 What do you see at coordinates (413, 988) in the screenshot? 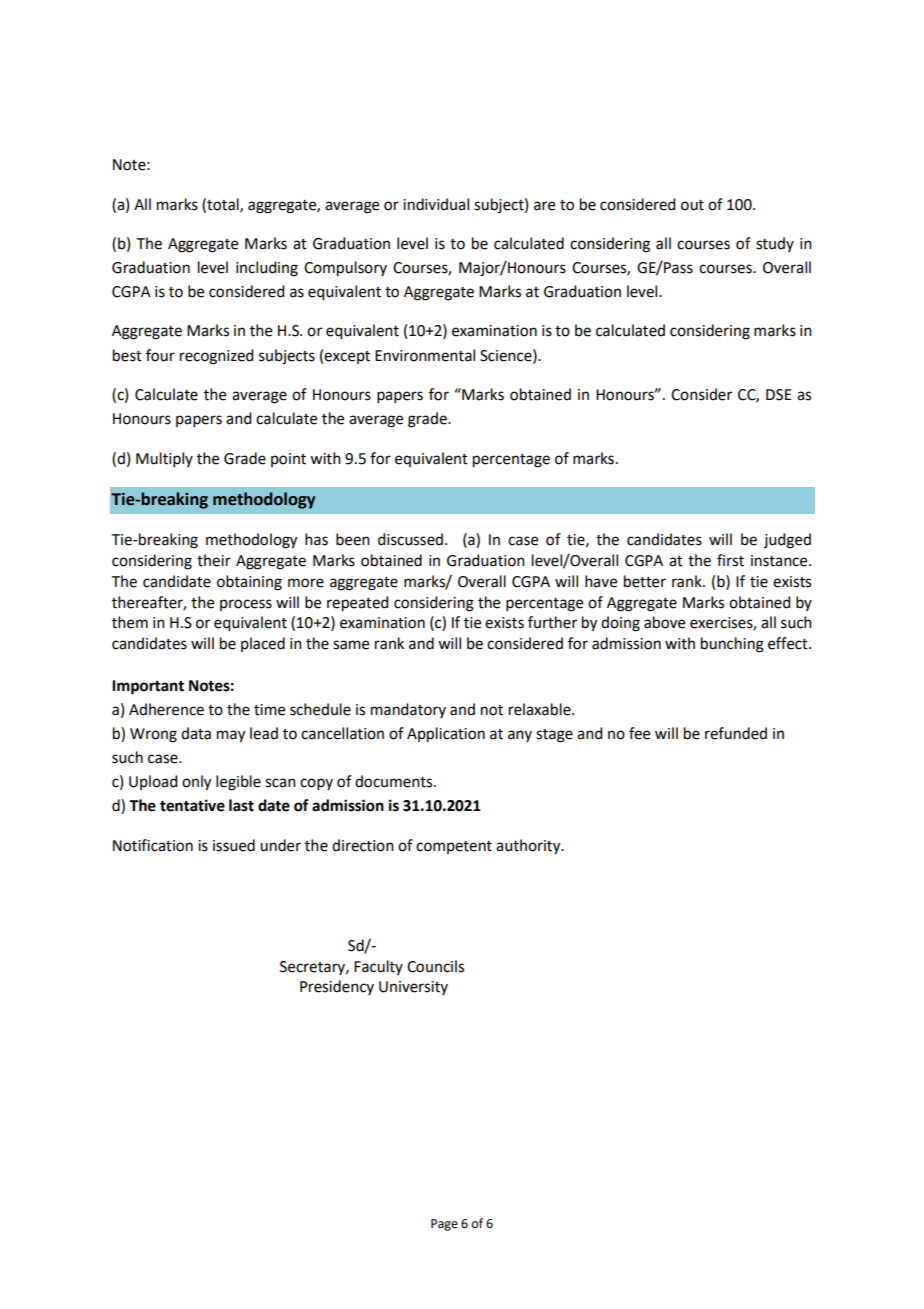
I see `University` at bounding box center [413, 988].
